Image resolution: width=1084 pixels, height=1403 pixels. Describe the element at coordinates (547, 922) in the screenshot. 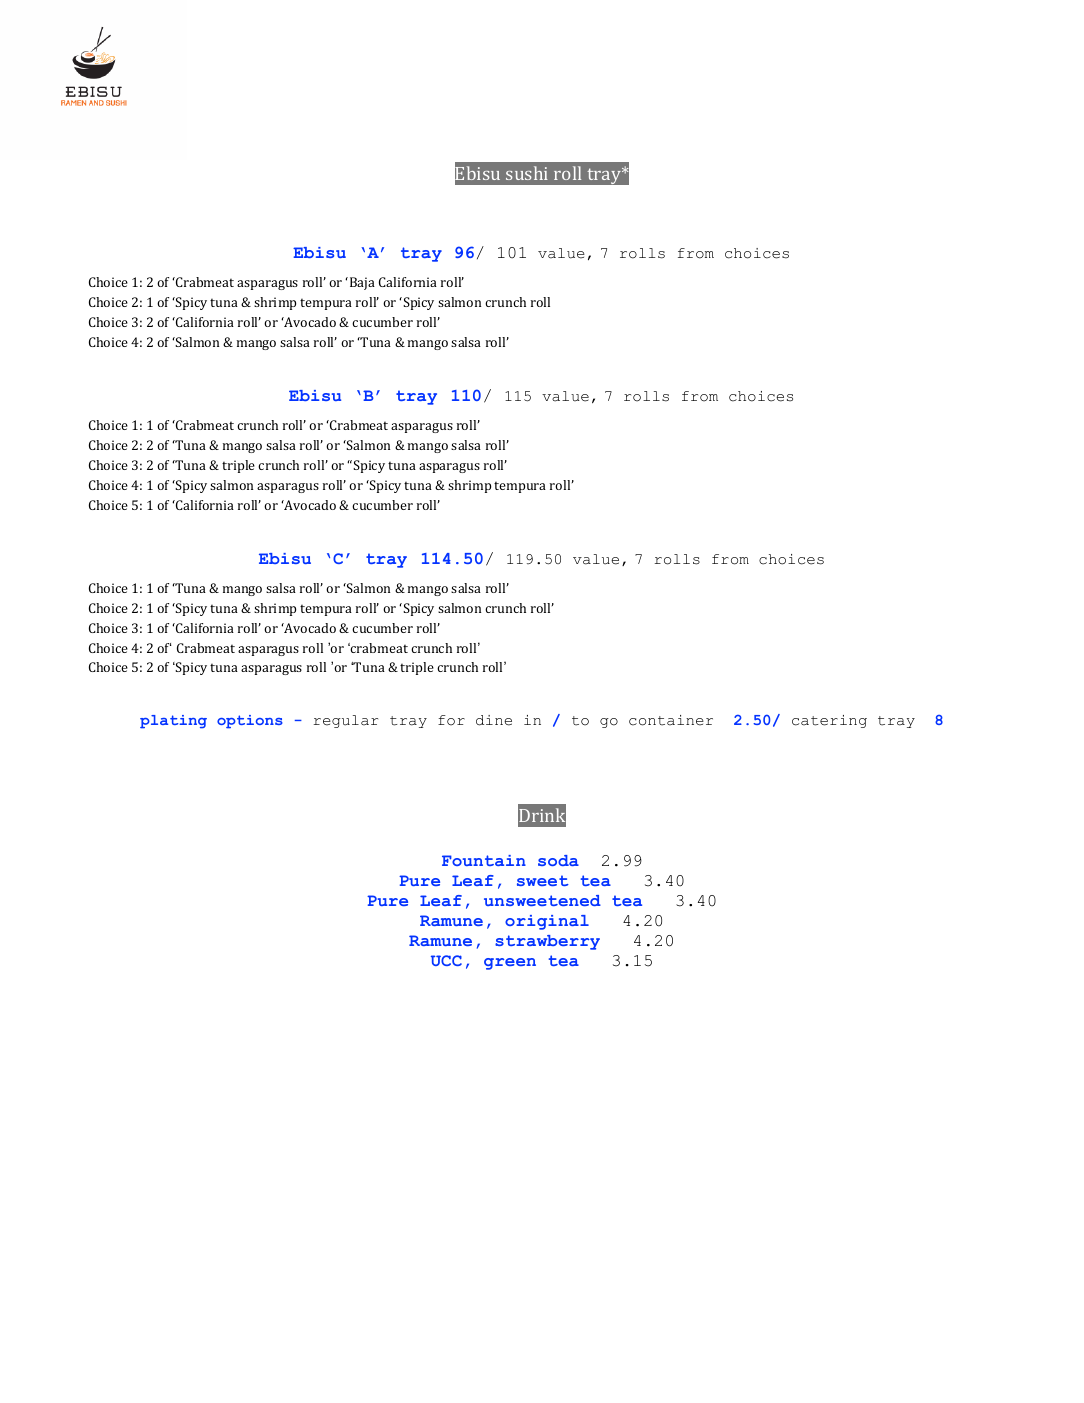

I see `original` at that location.
